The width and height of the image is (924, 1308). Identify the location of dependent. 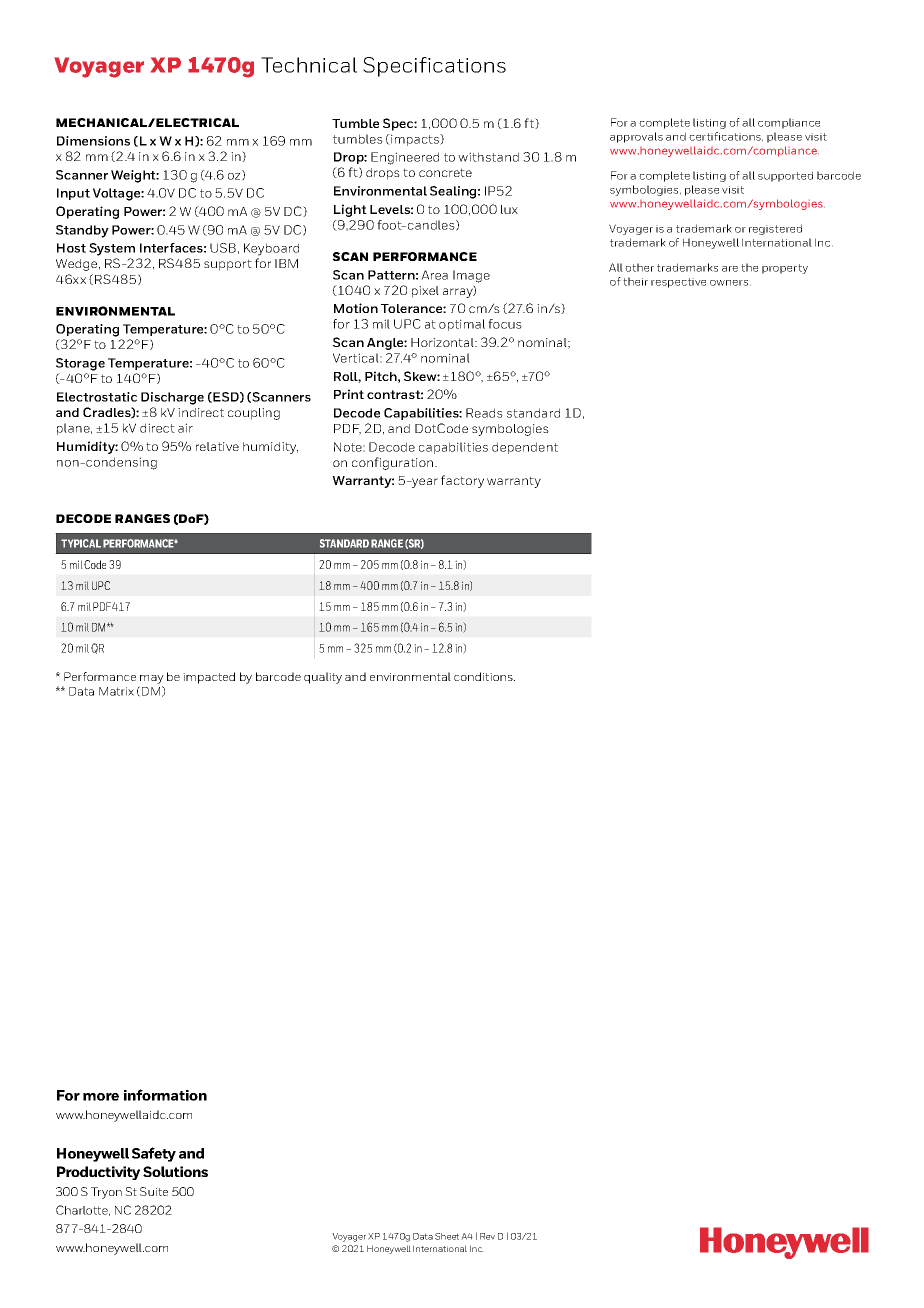
(525, 448).
